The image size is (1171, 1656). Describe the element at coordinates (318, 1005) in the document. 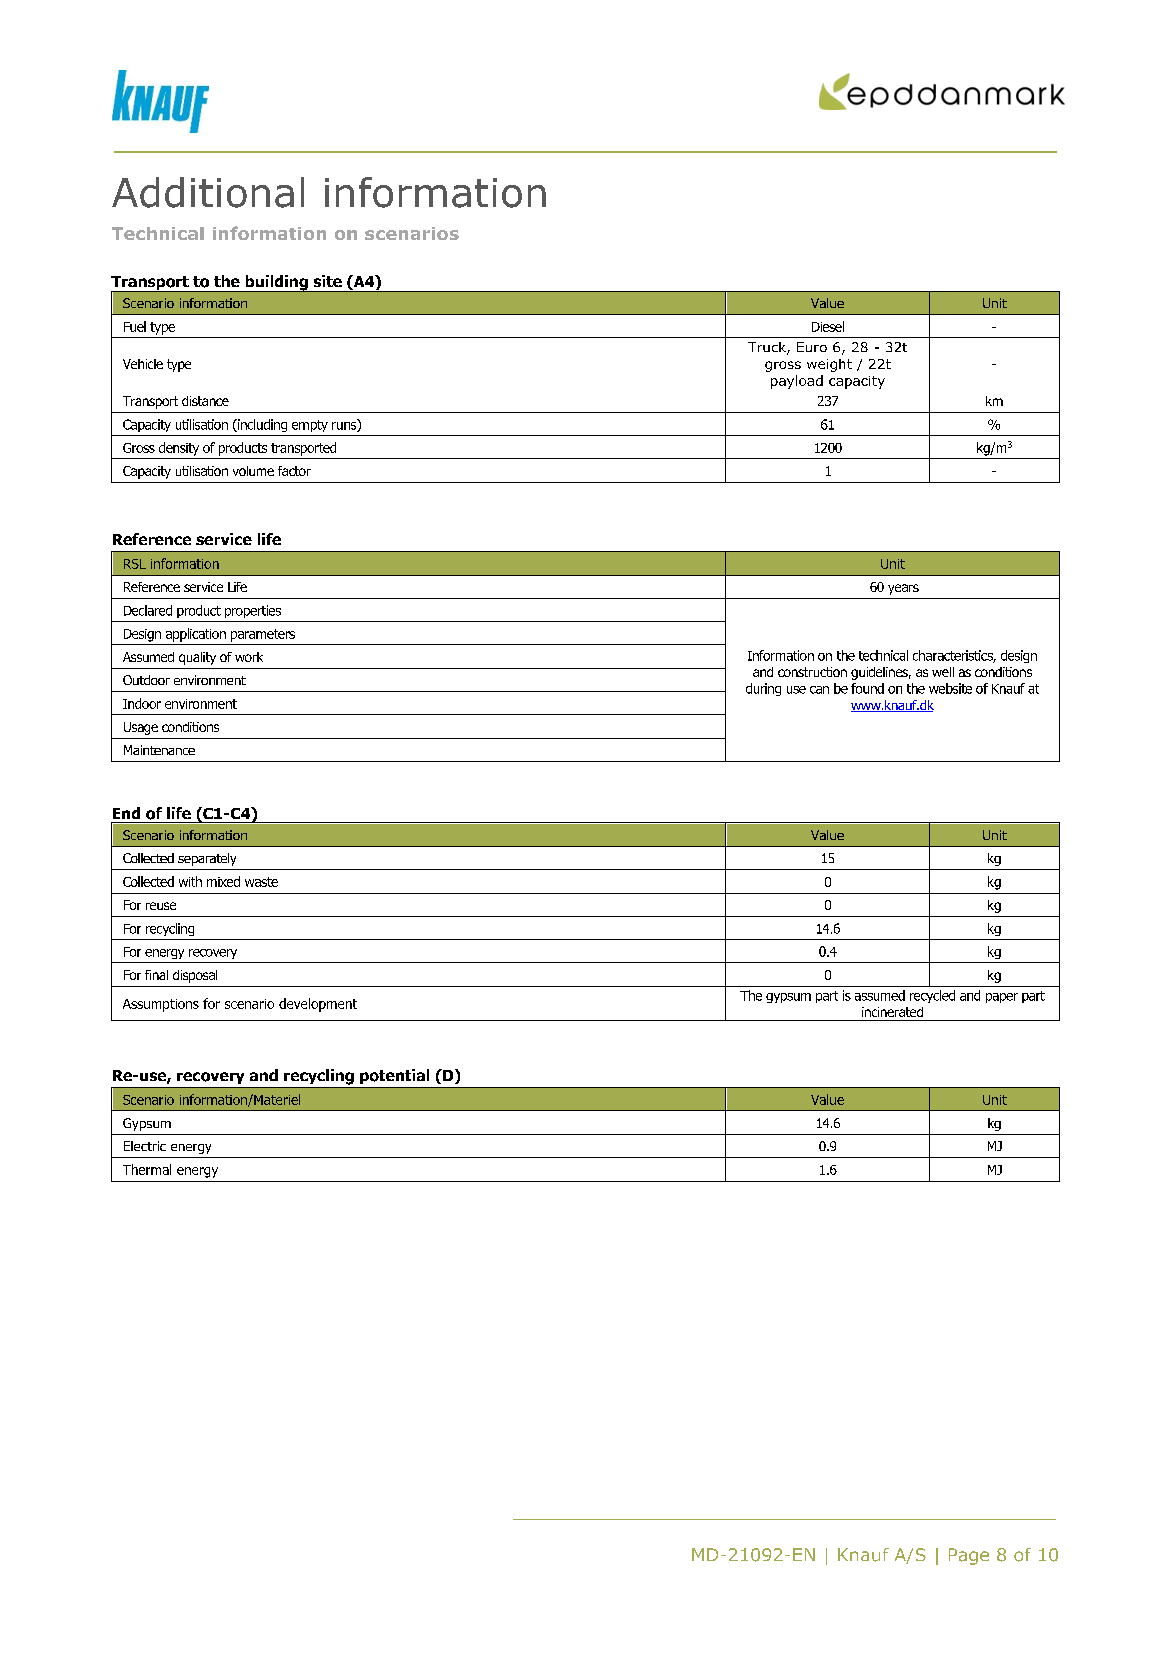

I see `development` at that location.
